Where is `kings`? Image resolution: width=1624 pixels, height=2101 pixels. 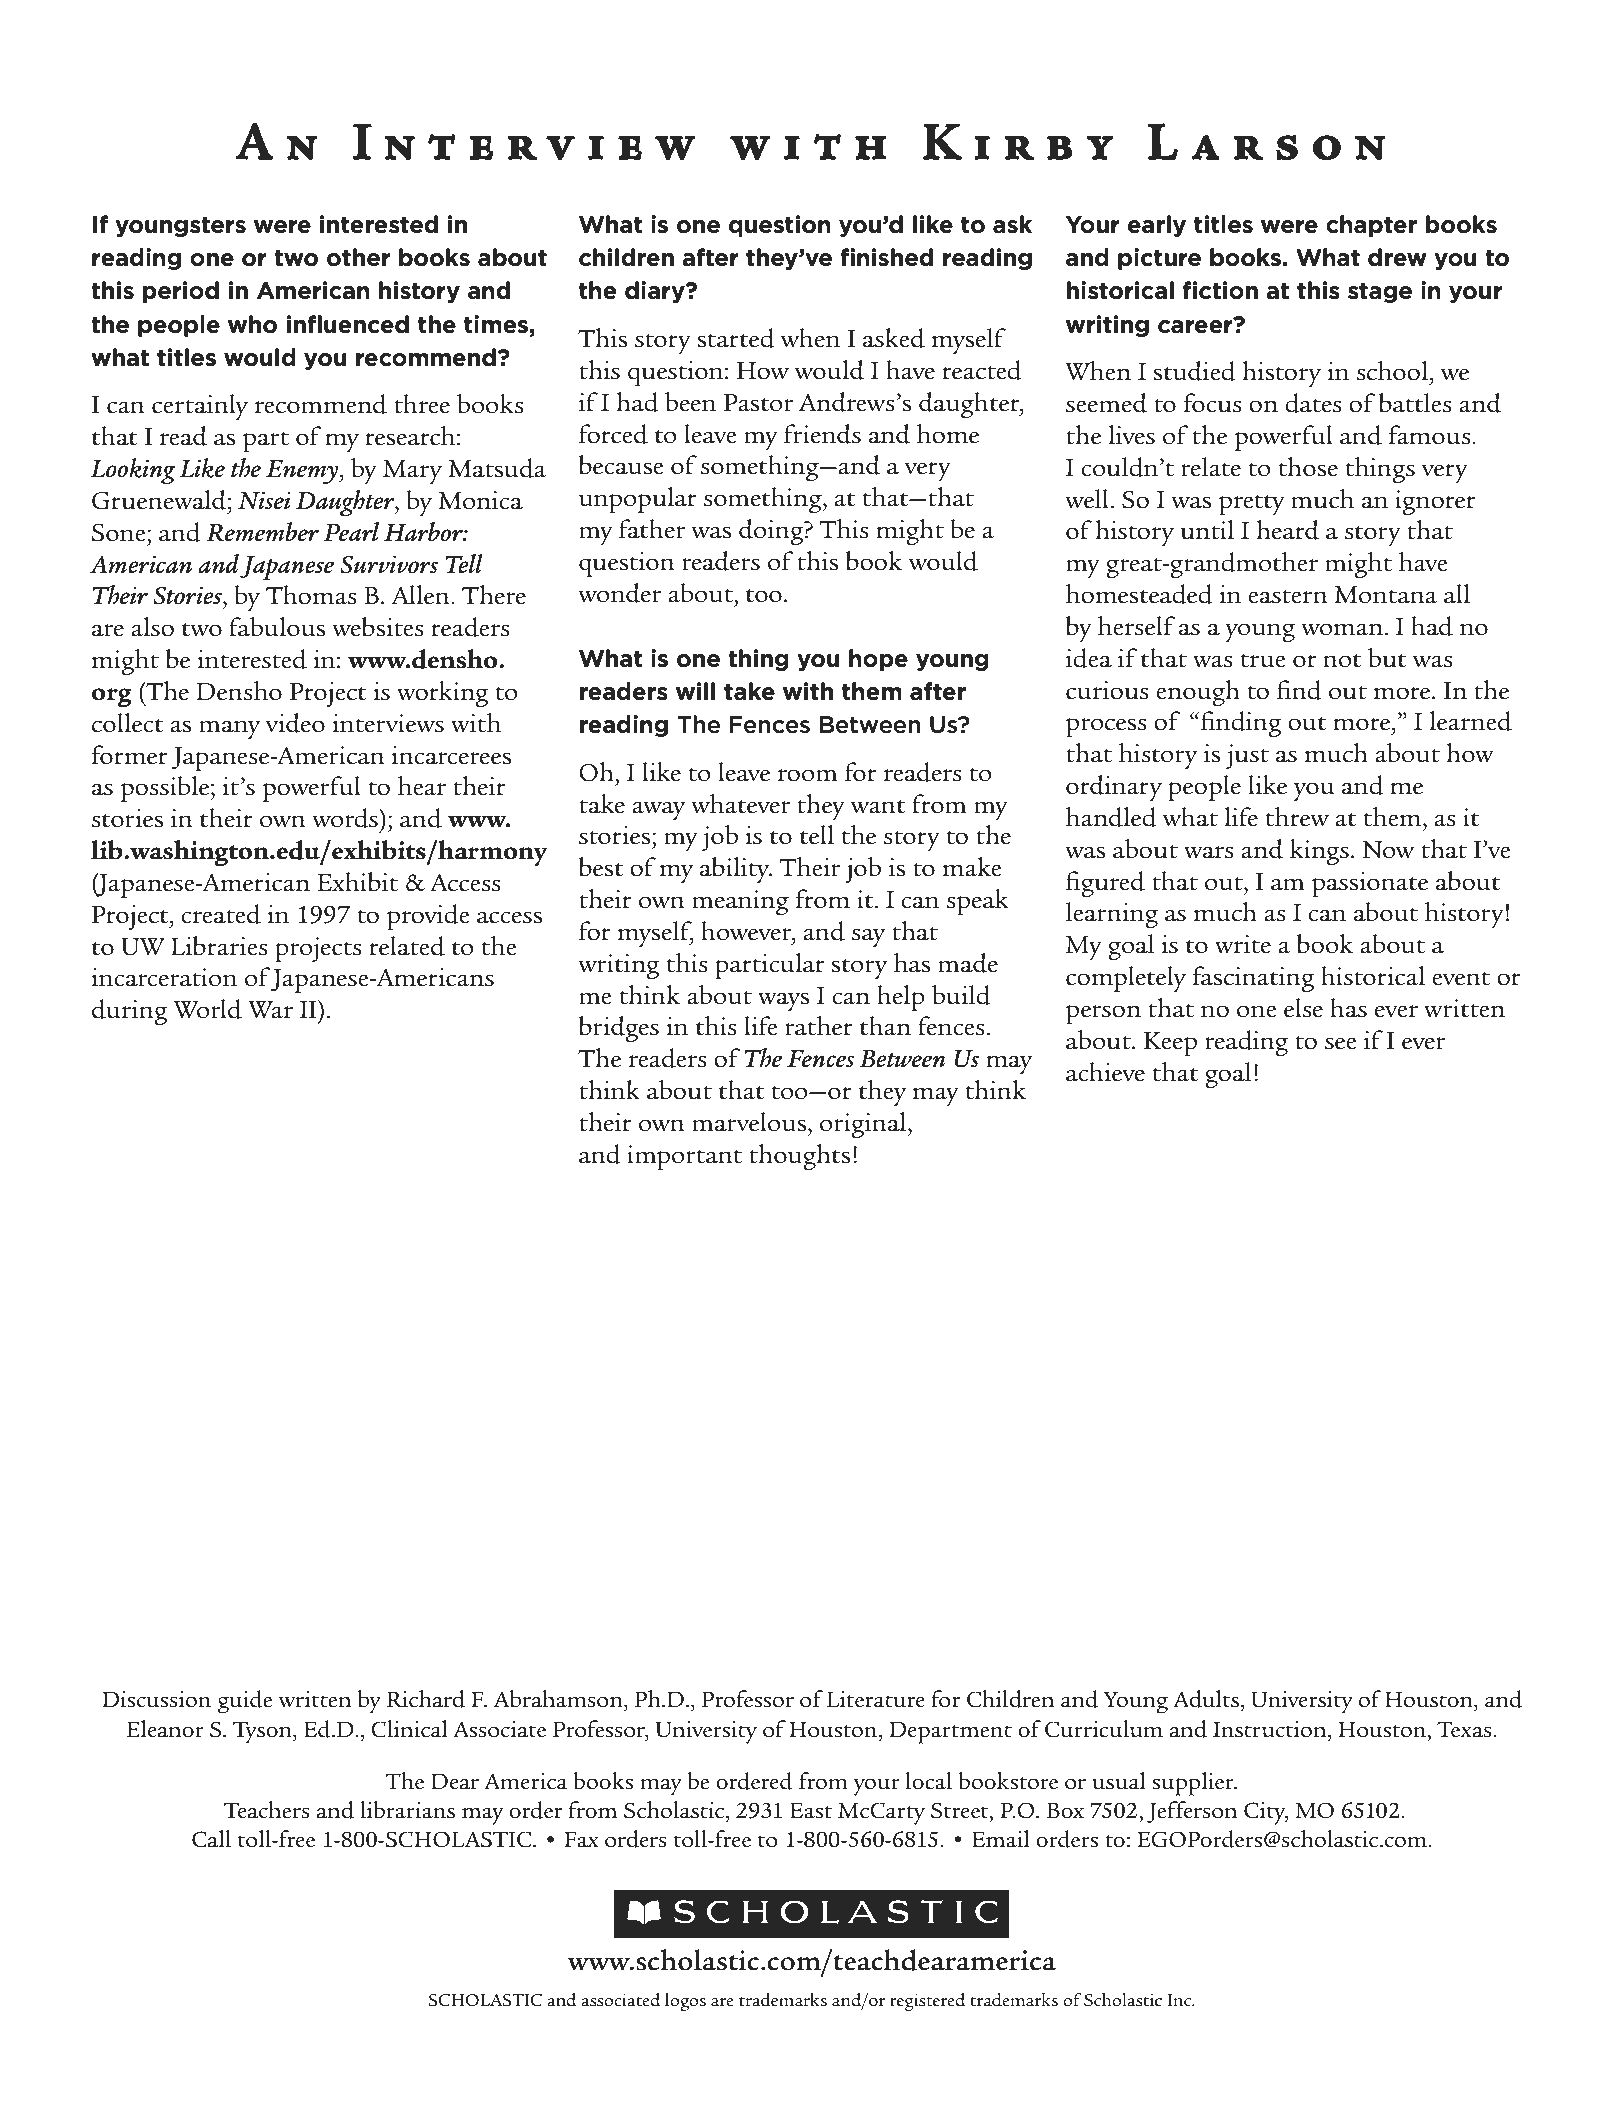
kings is located at coordinates (1319, 852).
